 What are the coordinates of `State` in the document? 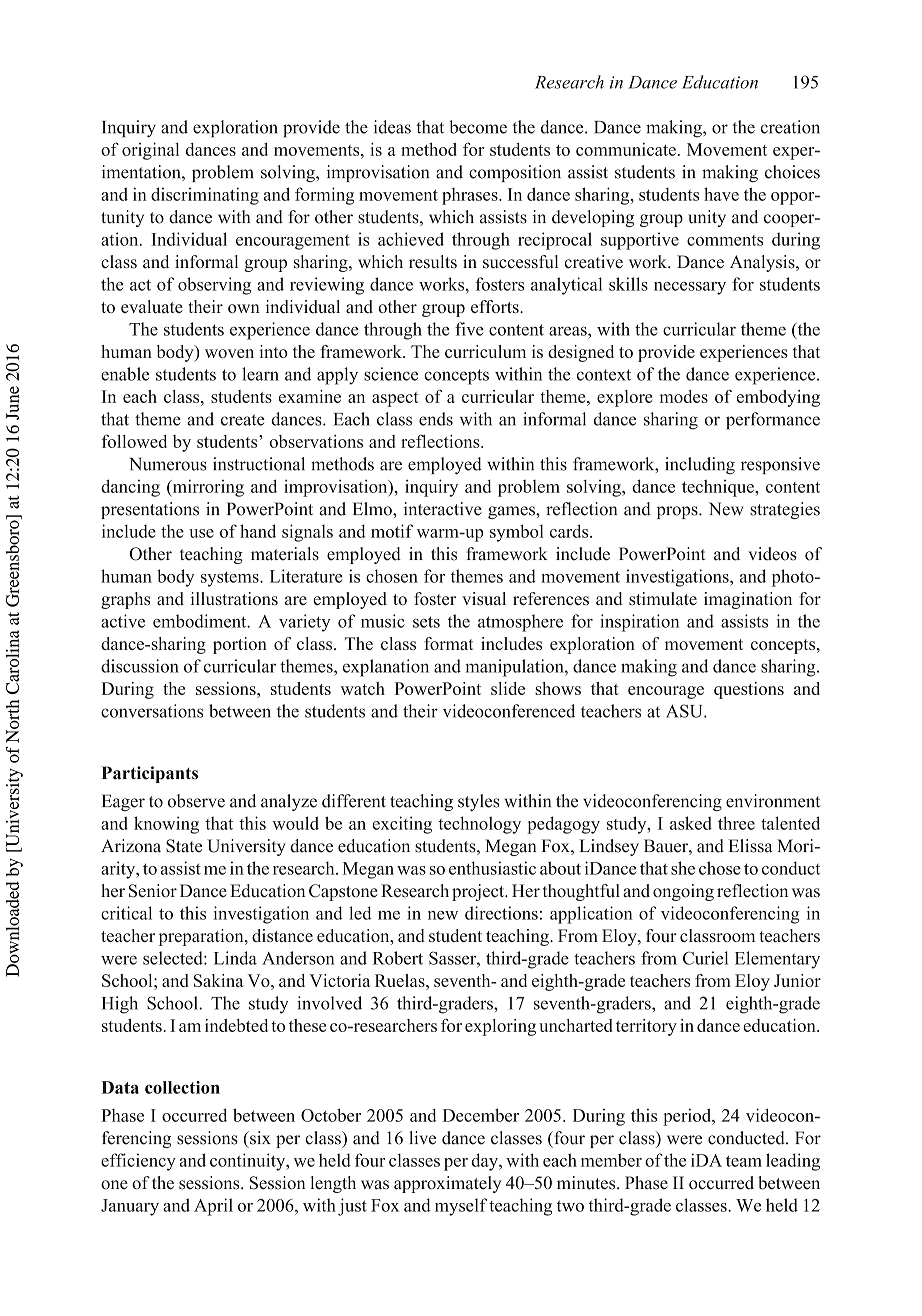 It's located at (184, 846).
